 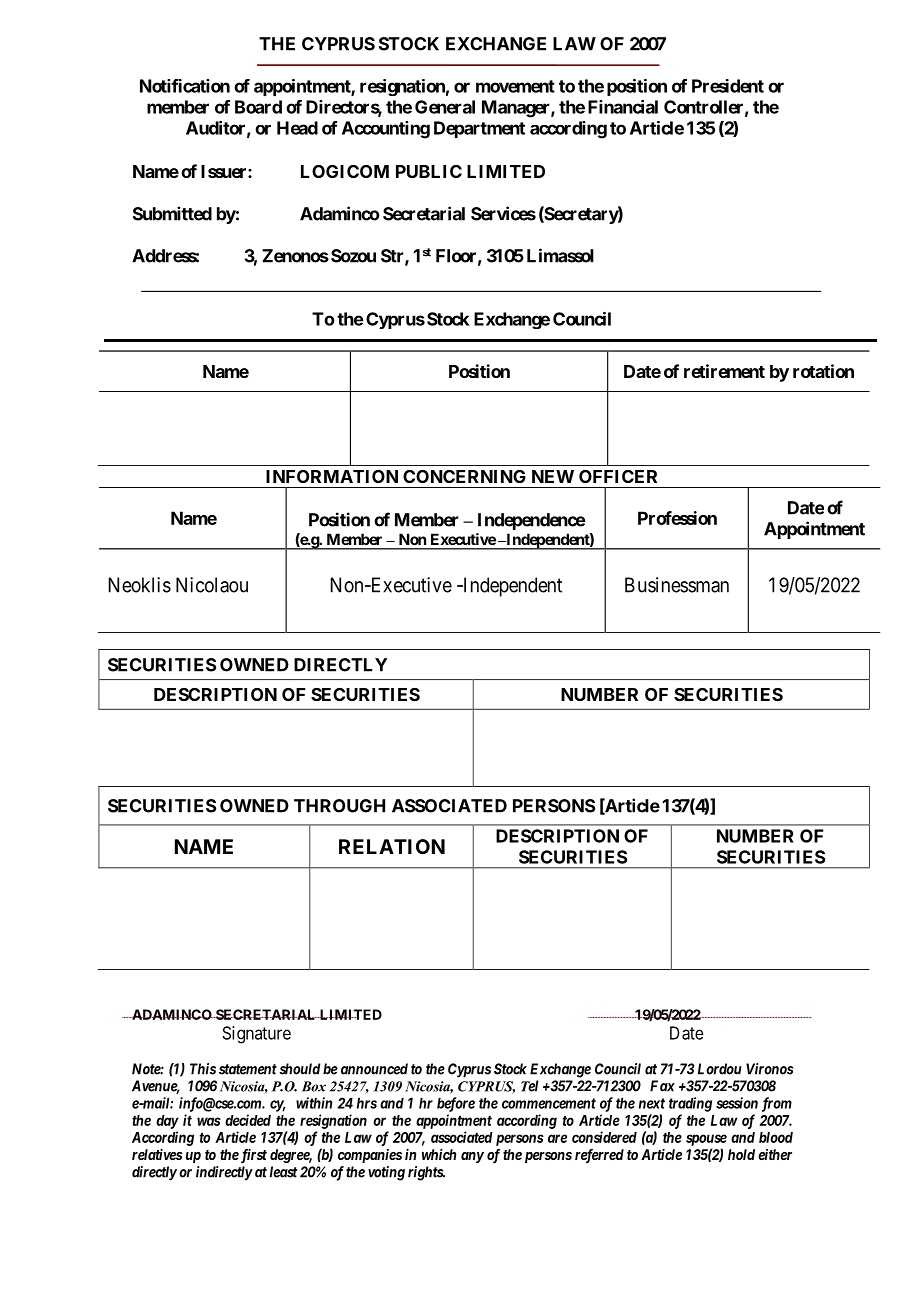 I want to click on any, so click(x=472, y=1157).
